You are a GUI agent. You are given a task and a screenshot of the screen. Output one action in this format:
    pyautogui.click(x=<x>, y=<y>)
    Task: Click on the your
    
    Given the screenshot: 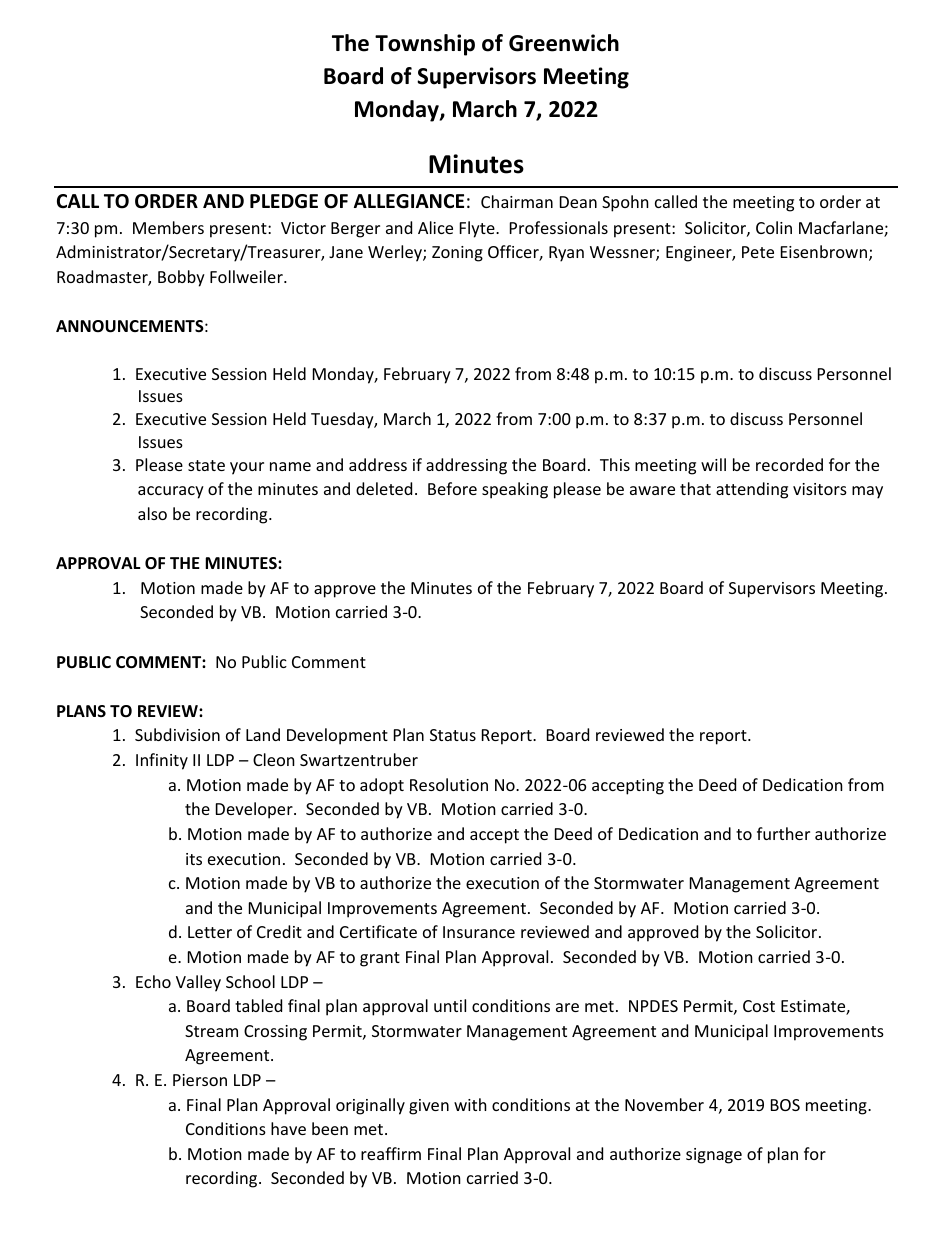 What is the action you would take?
    pyautogui.click(x=247, y=468)
